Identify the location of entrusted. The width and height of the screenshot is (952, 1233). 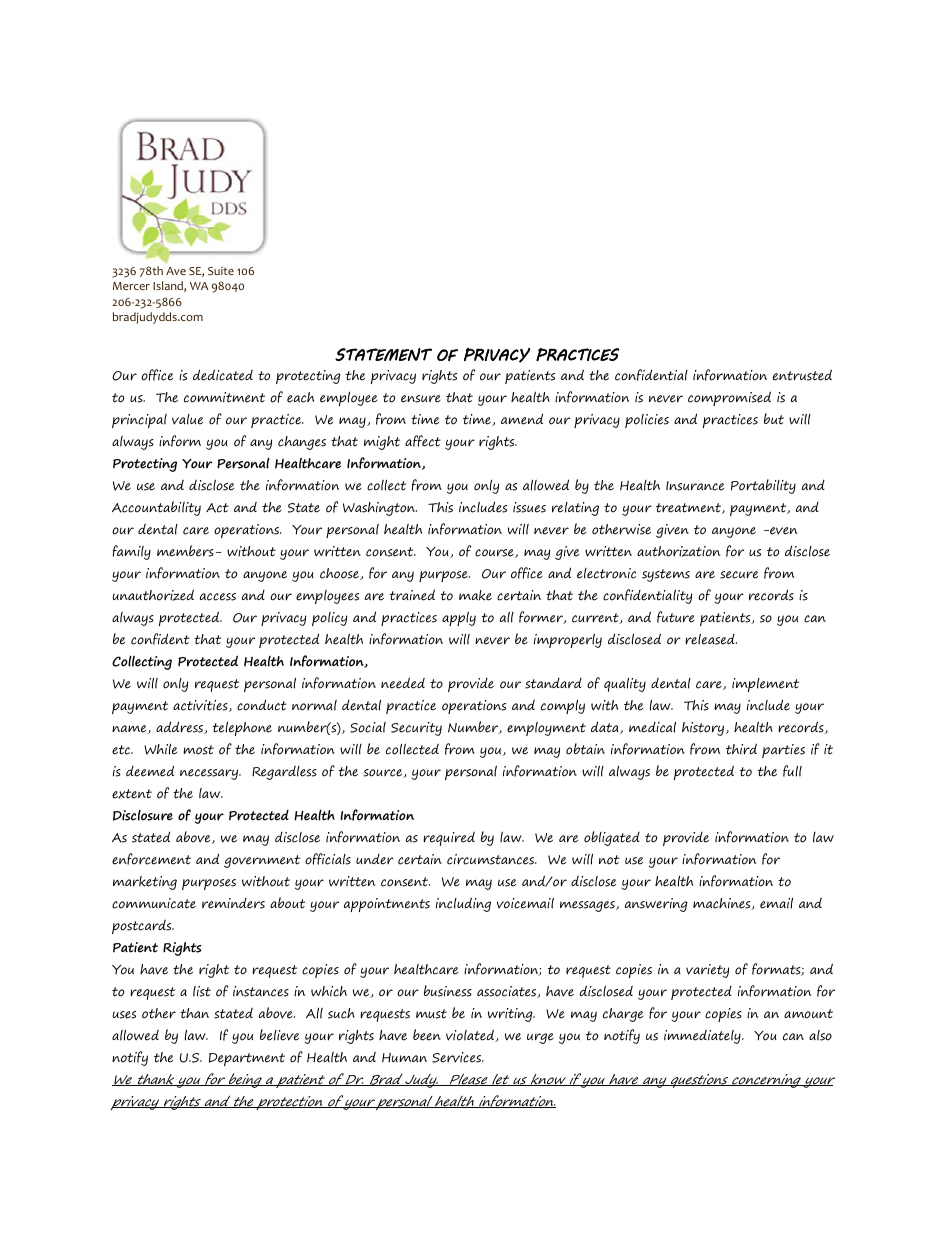
(802, 375).
